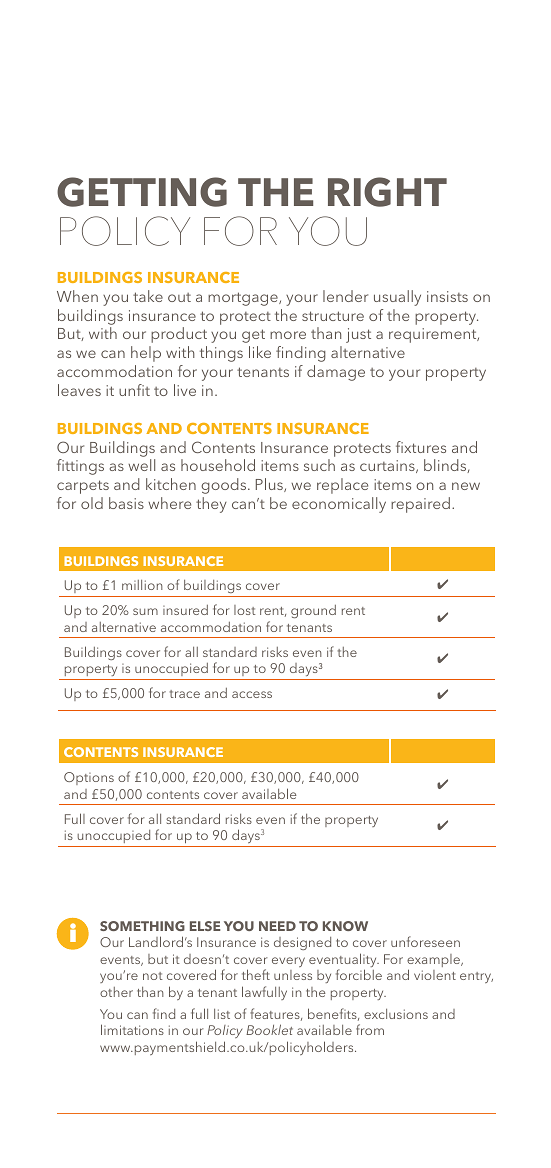 This page has width=551, height=1168. Describe the element at coordinates (244, 299) in the page. I see `mortgage` at that location.
